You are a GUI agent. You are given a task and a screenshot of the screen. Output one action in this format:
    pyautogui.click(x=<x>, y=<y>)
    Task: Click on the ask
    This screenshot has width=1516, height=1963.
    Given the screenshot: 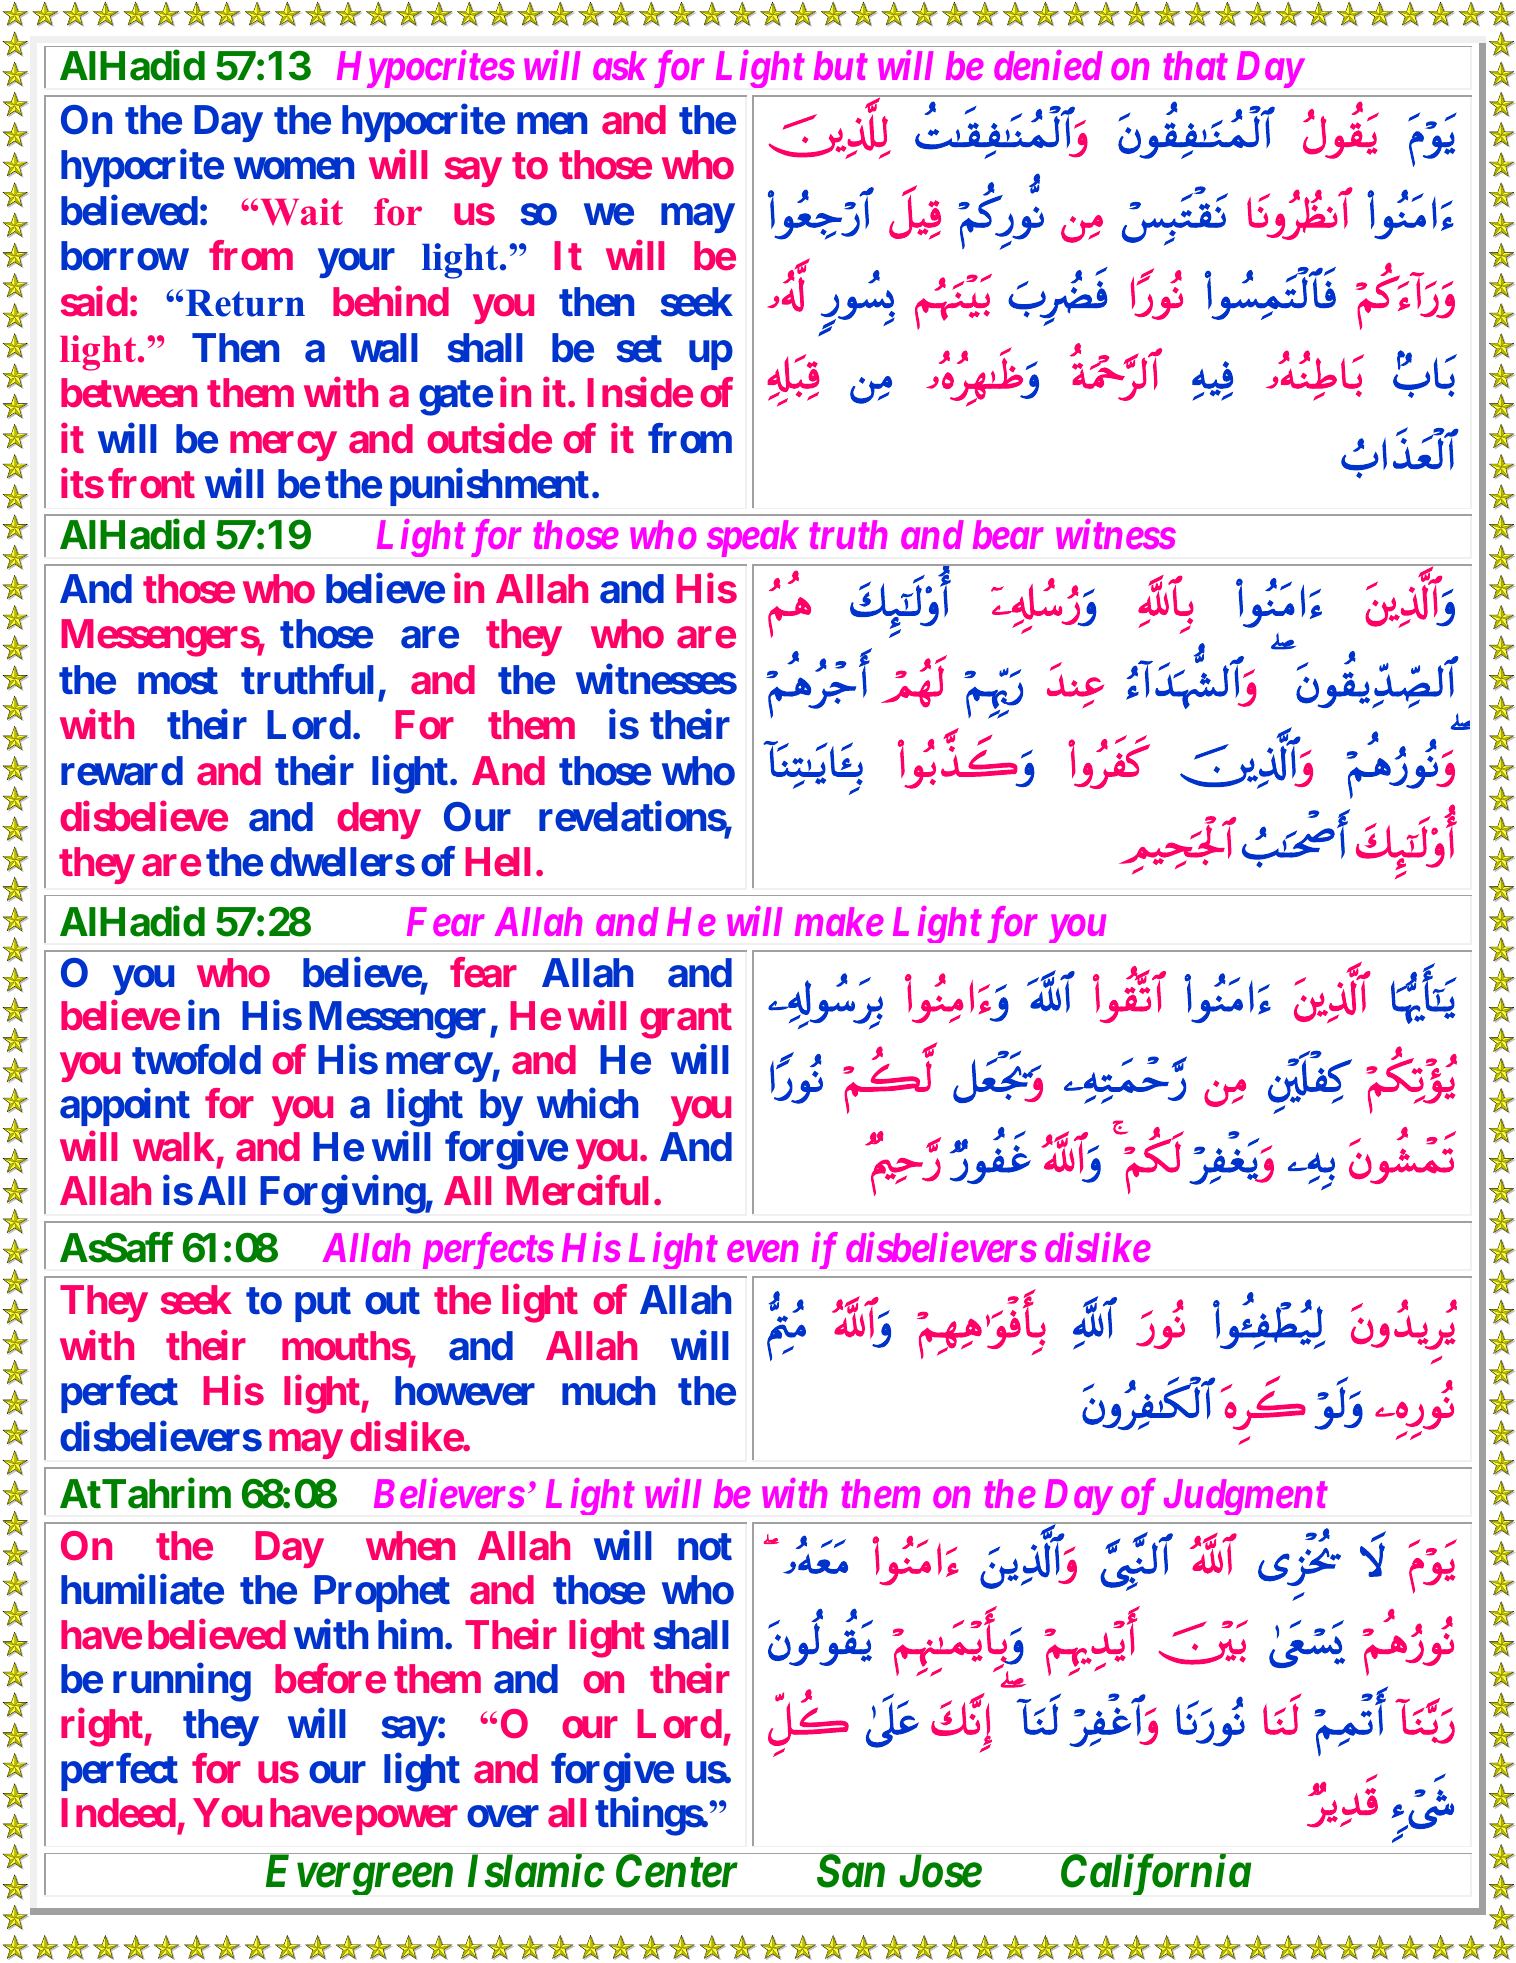 What is the action you would take?
    pyautogui.click(x=620, y=65)
